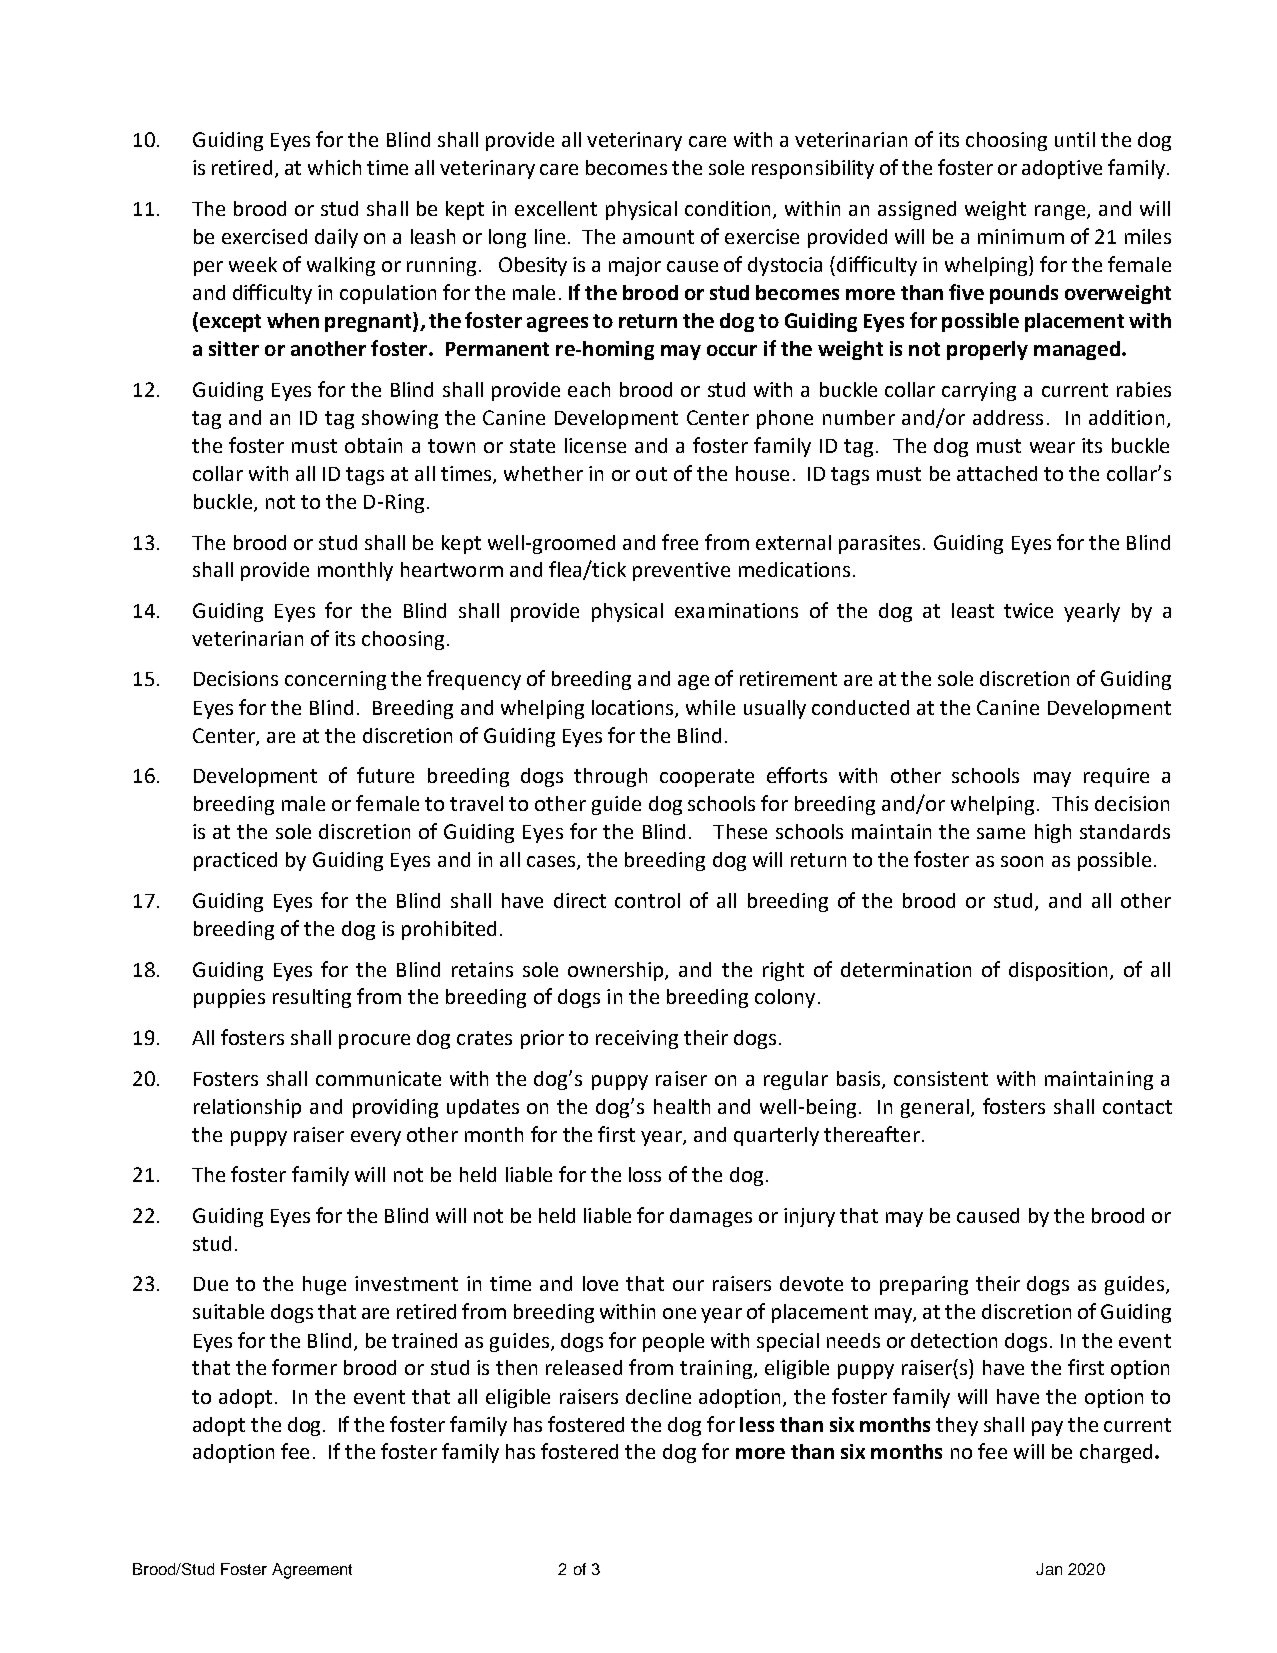 The image size is (1277, 1653). Describe the element at coordinates (757, 1424) in the screenshot. I see `less` at that location.
